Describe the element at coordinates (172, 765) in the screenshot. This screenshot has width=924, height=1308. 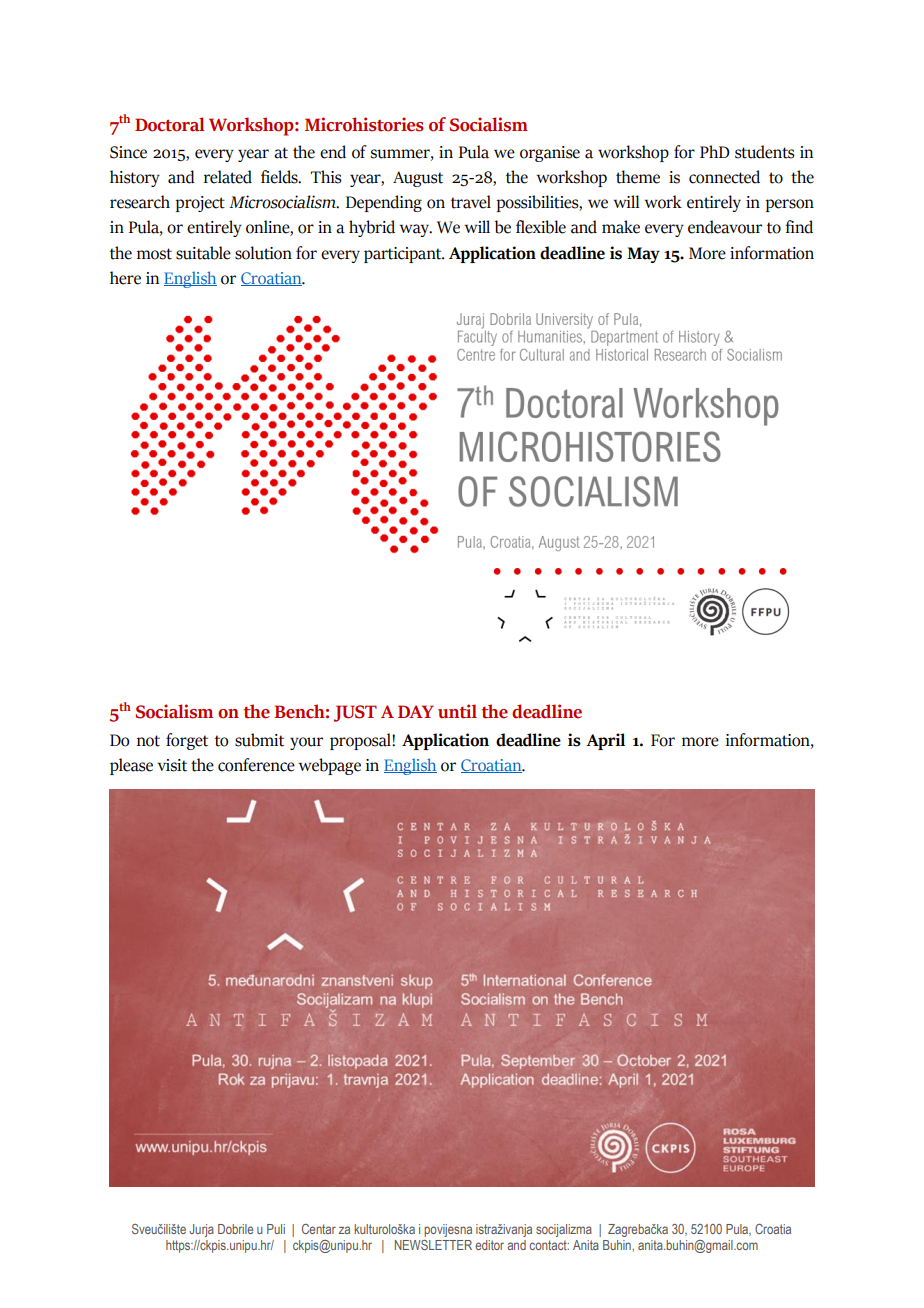
I see `visit` at that location.
